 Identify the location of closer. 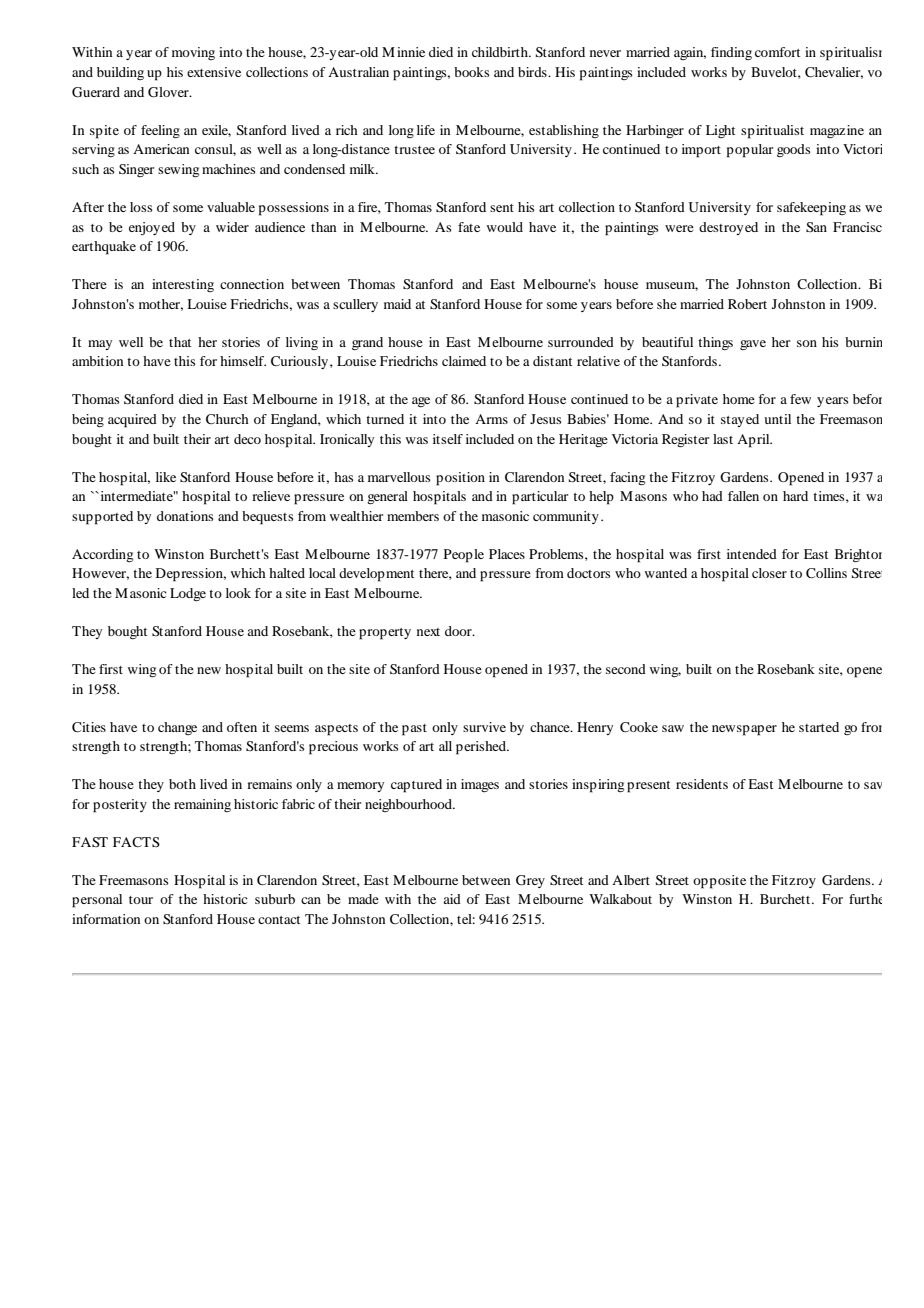
(769, 573).
